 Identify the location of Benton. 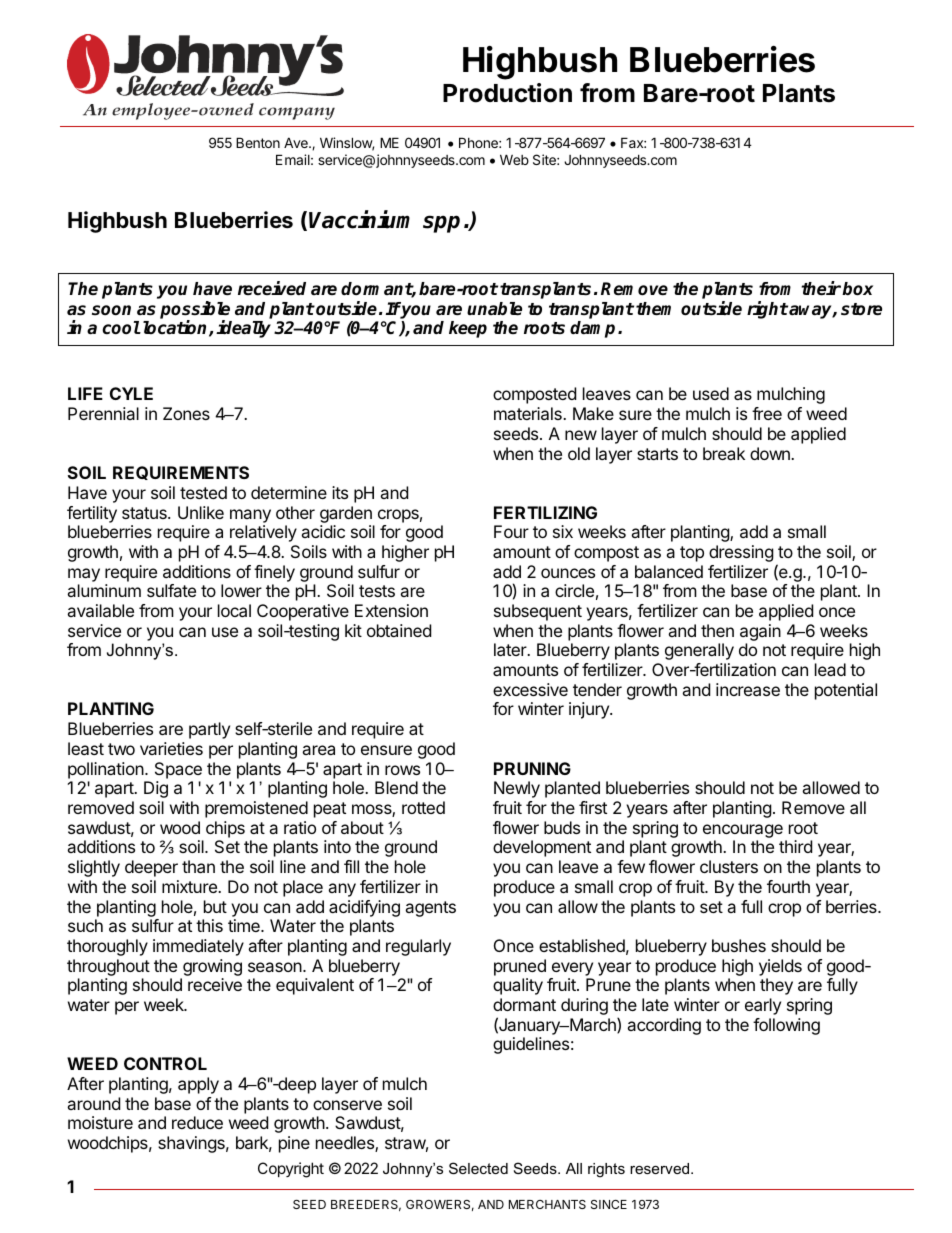
(258, 142).
